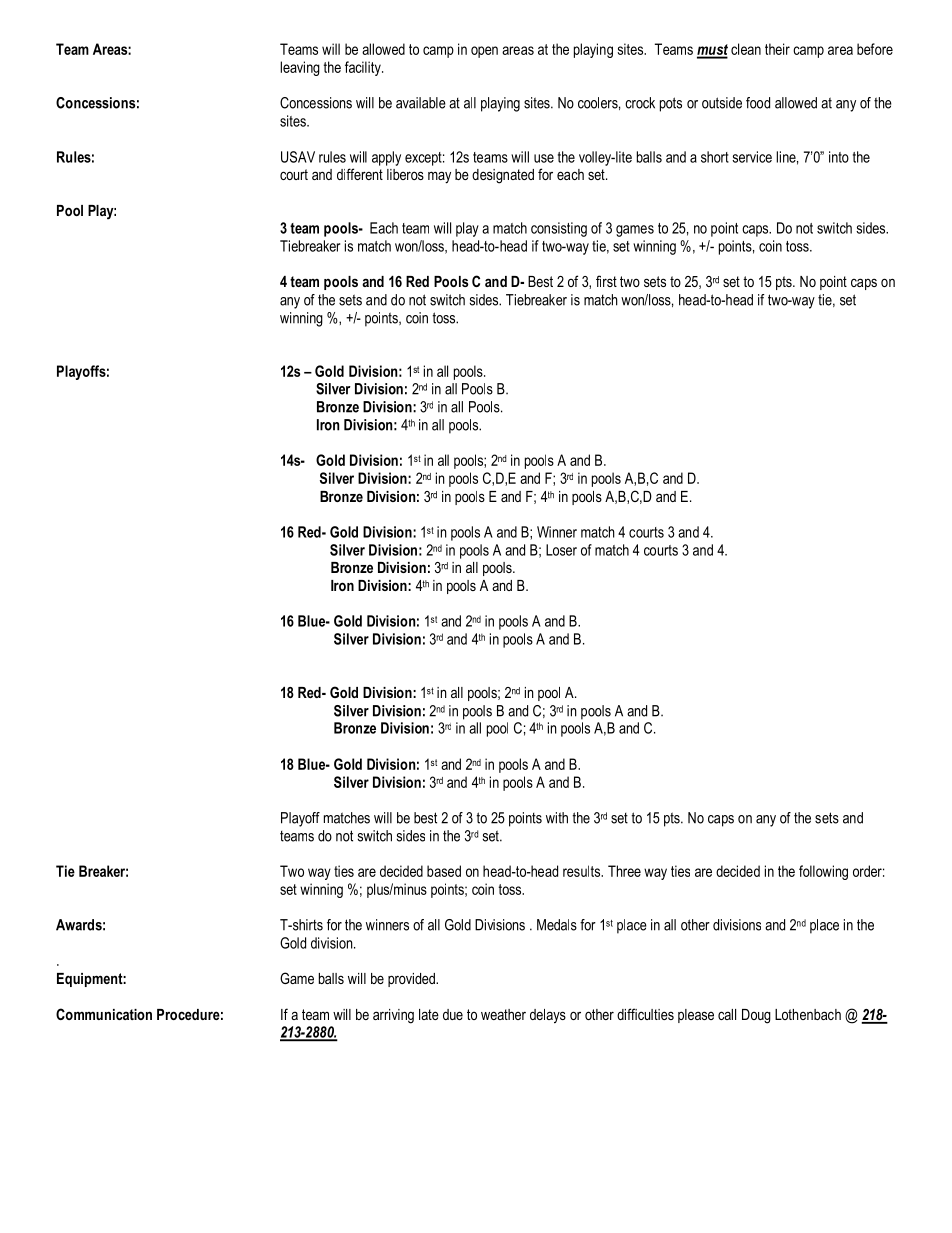  Describe the element at coordinates (606, 281) in the screenshot. I see `first` at that location.
